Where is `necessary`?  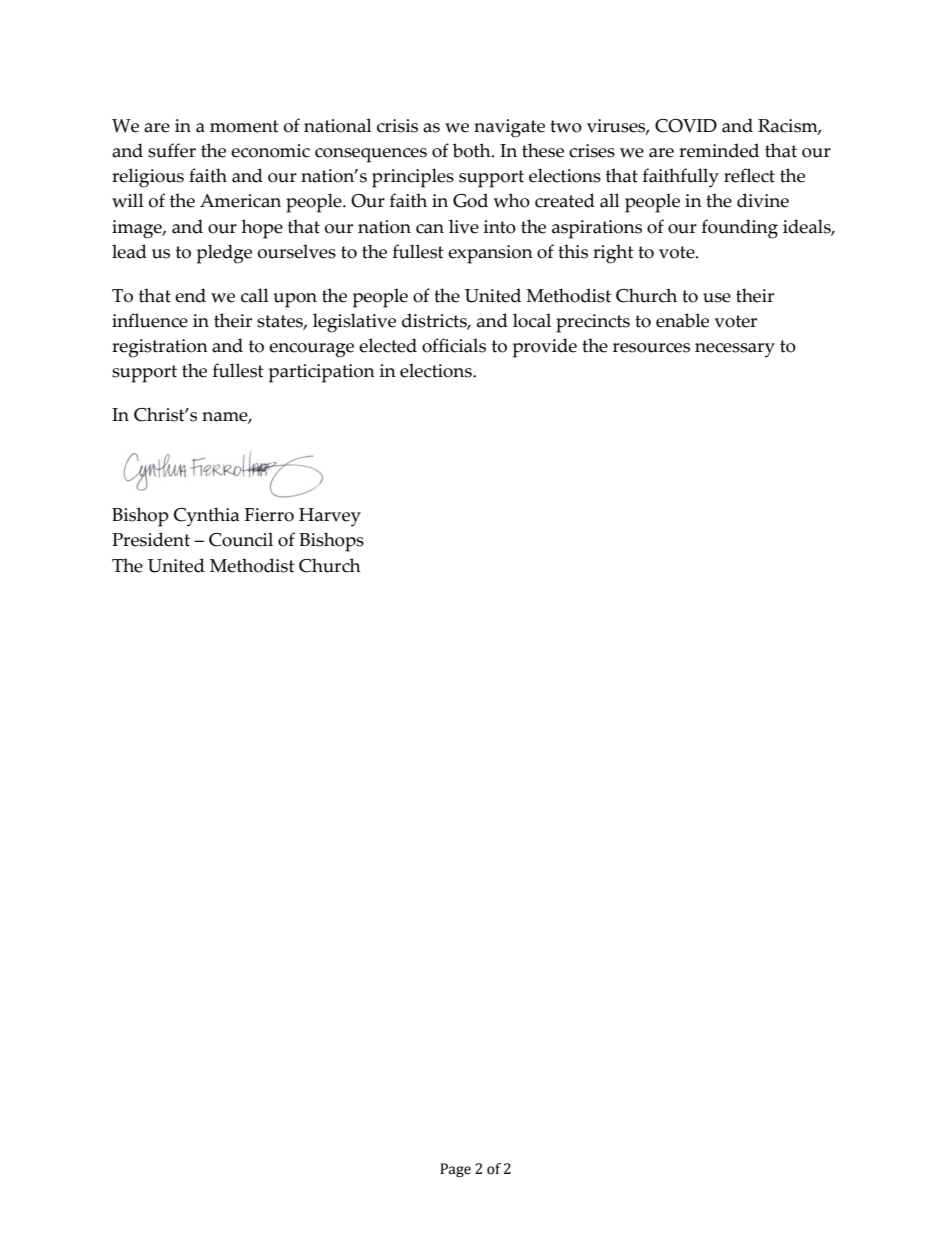
necessary is located at coordinates (735, 350).
